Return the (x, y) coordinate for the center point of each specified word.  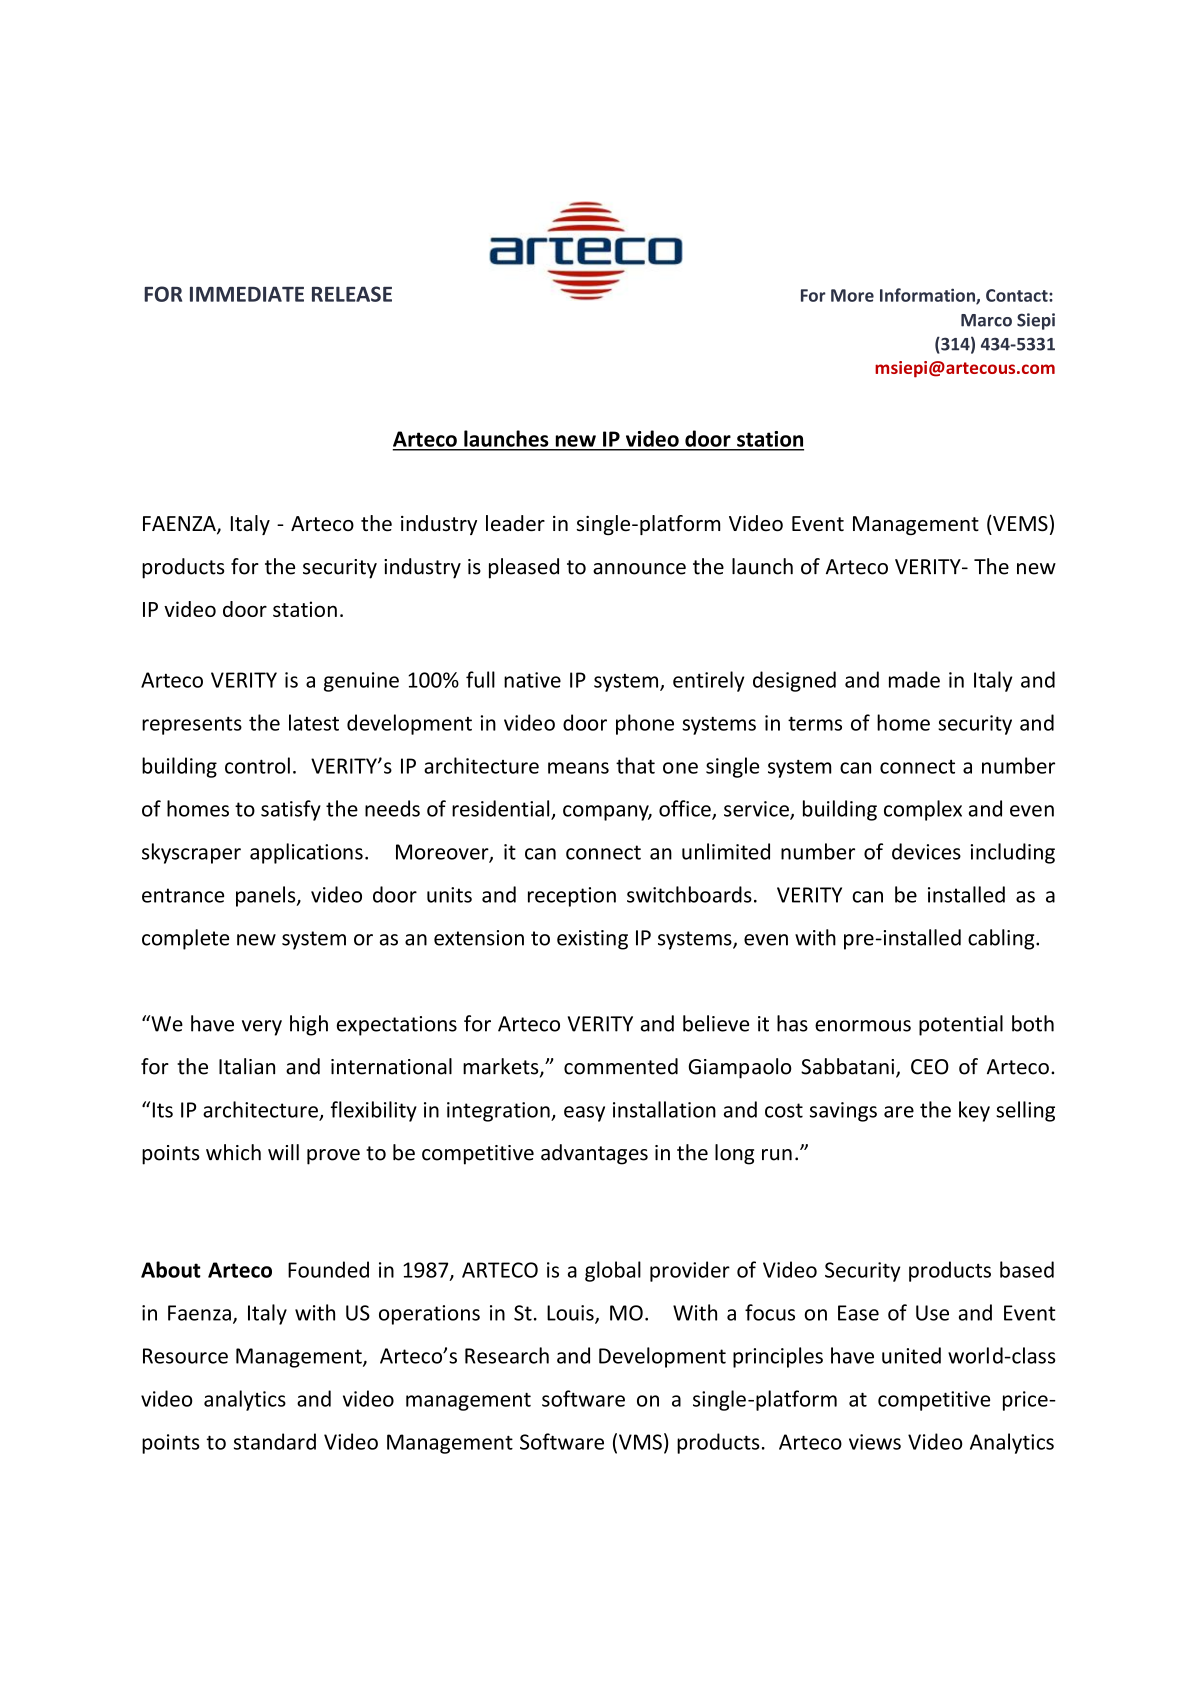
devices (926, 851)
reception (572, 897)
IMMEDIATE (247, 294)
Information (928, 296)
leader (515, 523)
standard (275, 1441)
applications (306, 853)
